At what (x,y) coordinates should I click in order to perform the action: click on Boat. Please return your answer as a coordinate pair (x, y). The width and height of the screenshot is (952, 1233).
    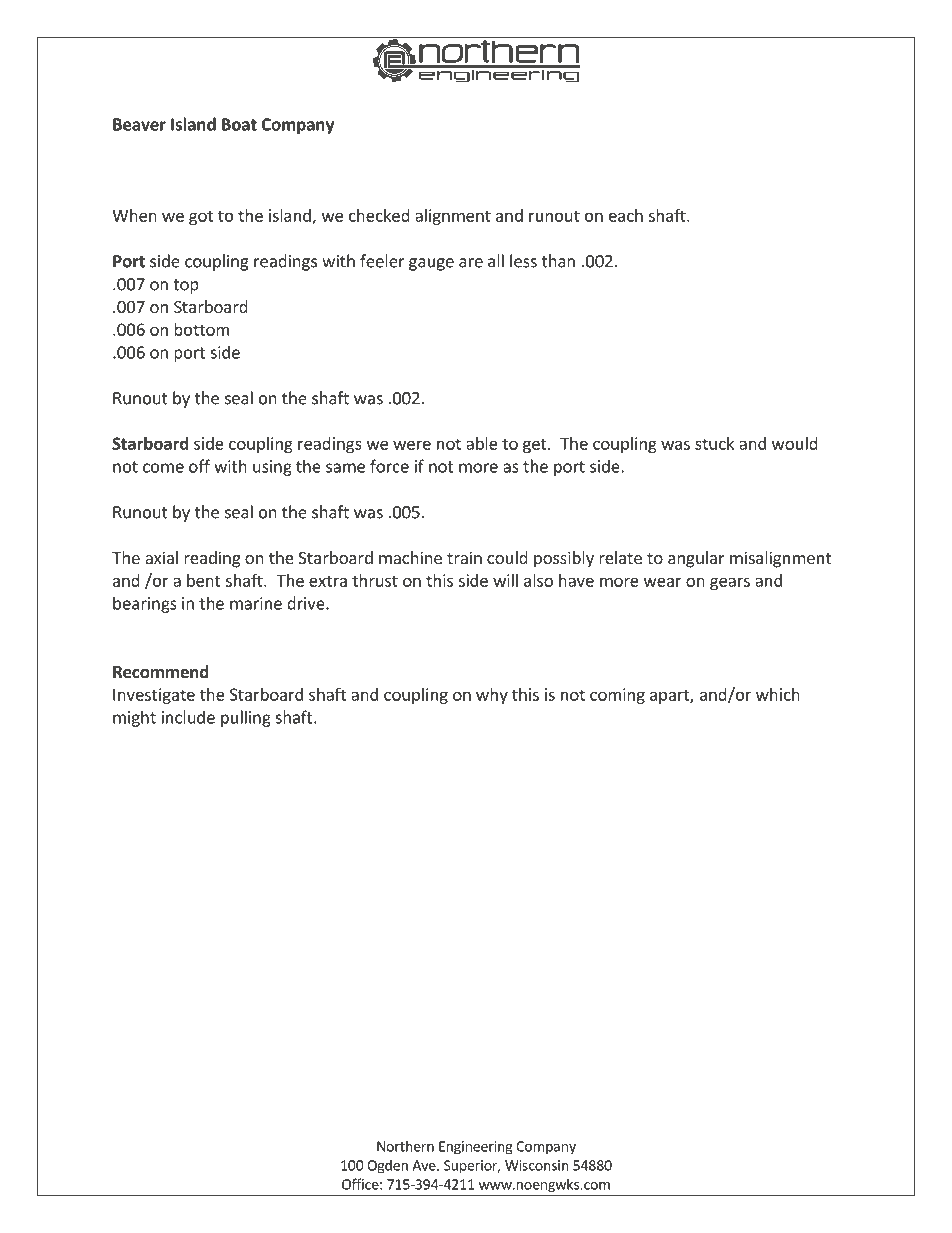
    Looking at the image, I should click on (239, 124).
